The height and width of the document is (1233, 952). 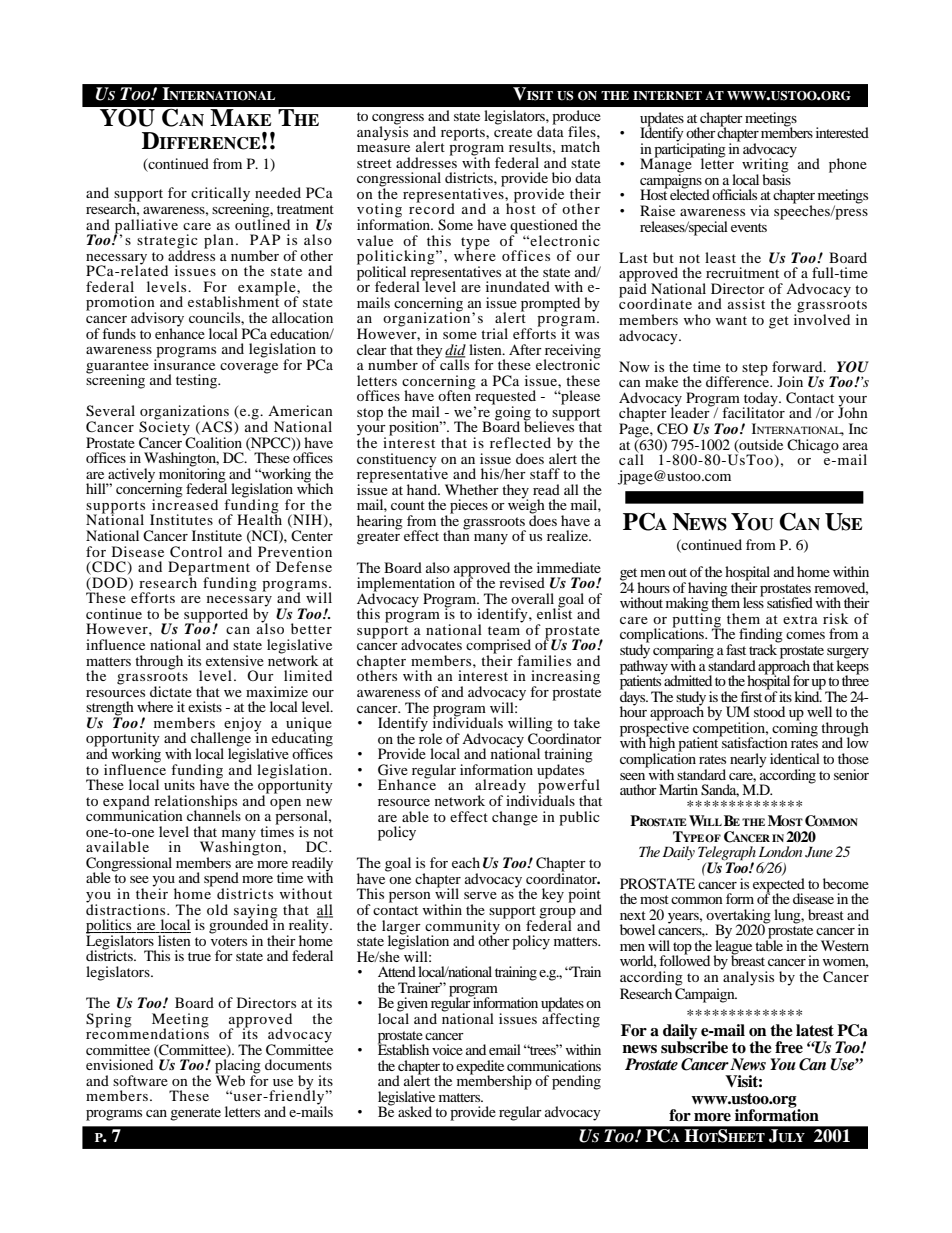 What do you see at coordinates (455, 350) in the document?
I see `did` at bounding box center [455, 350].
